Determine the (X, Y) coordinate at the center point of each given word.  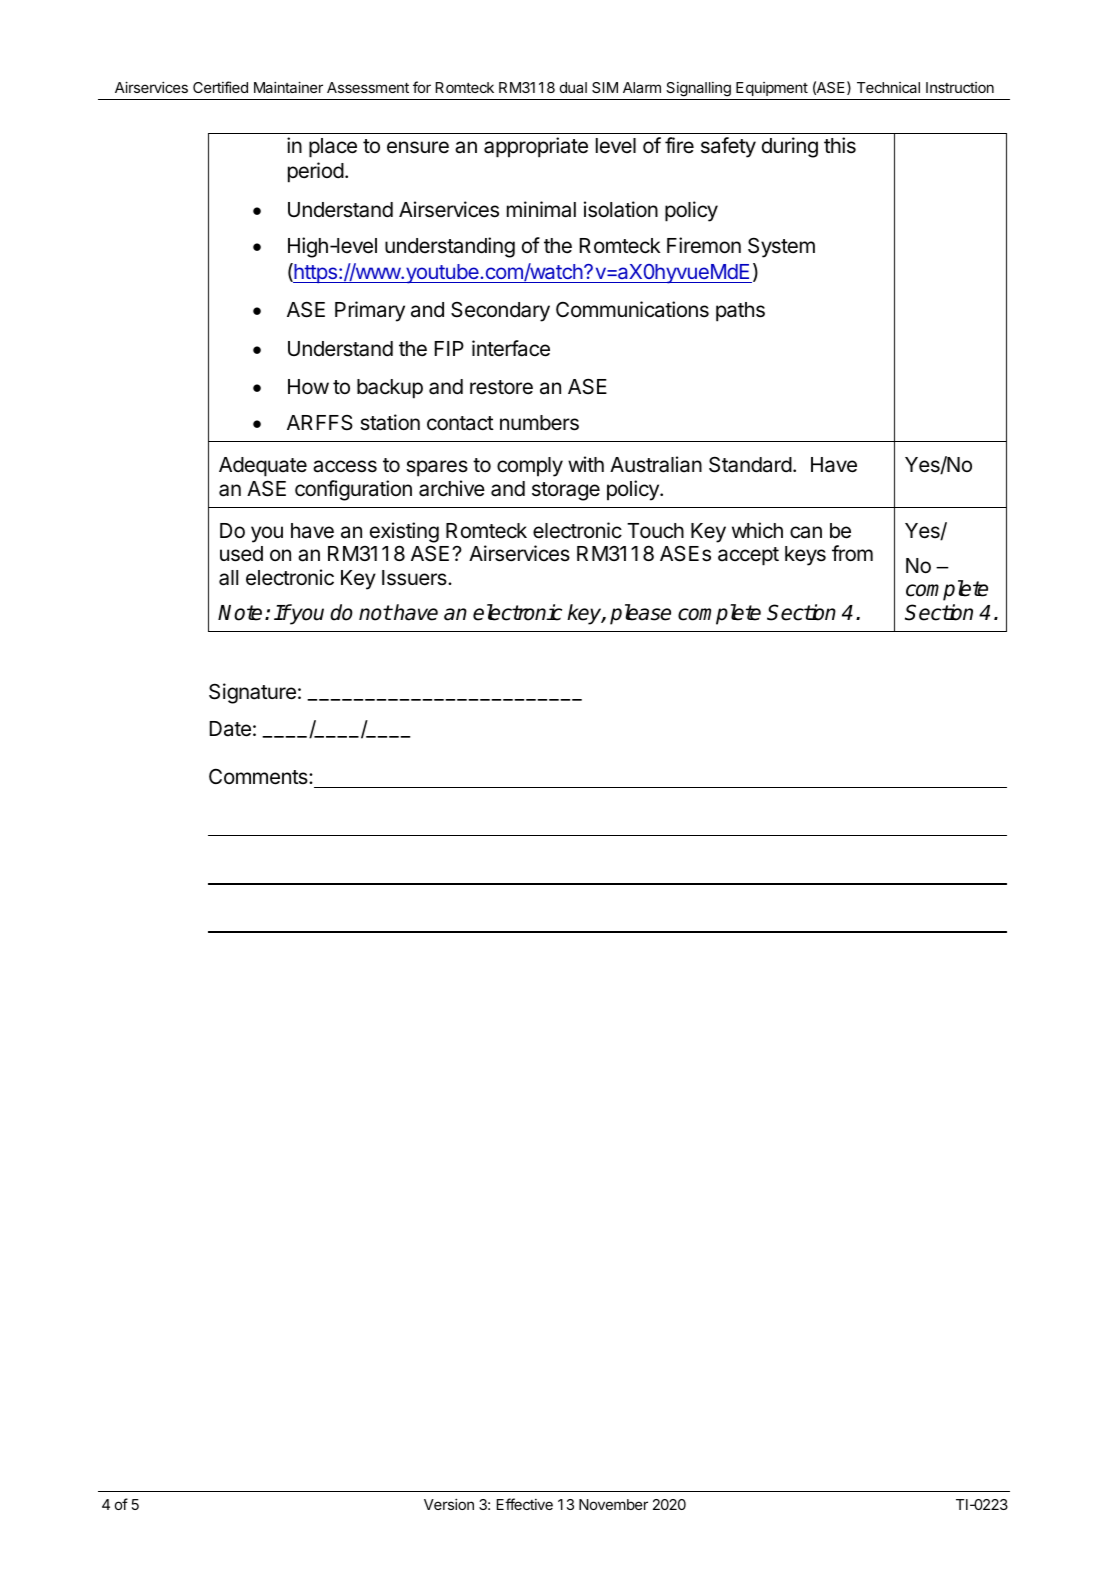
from (852, 553)
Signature (252, 693)
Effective (525, 1504)
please (640, 614)
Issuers (415, 578)
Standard (750, 464)
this (840, 145)
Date (230, 729)
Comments (259, 776)
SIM (605, 87)
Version (449, 1504)
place (333, 148)
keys (805, 556)
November (613, 1504)
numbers (539, 423)
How (308, 387)
